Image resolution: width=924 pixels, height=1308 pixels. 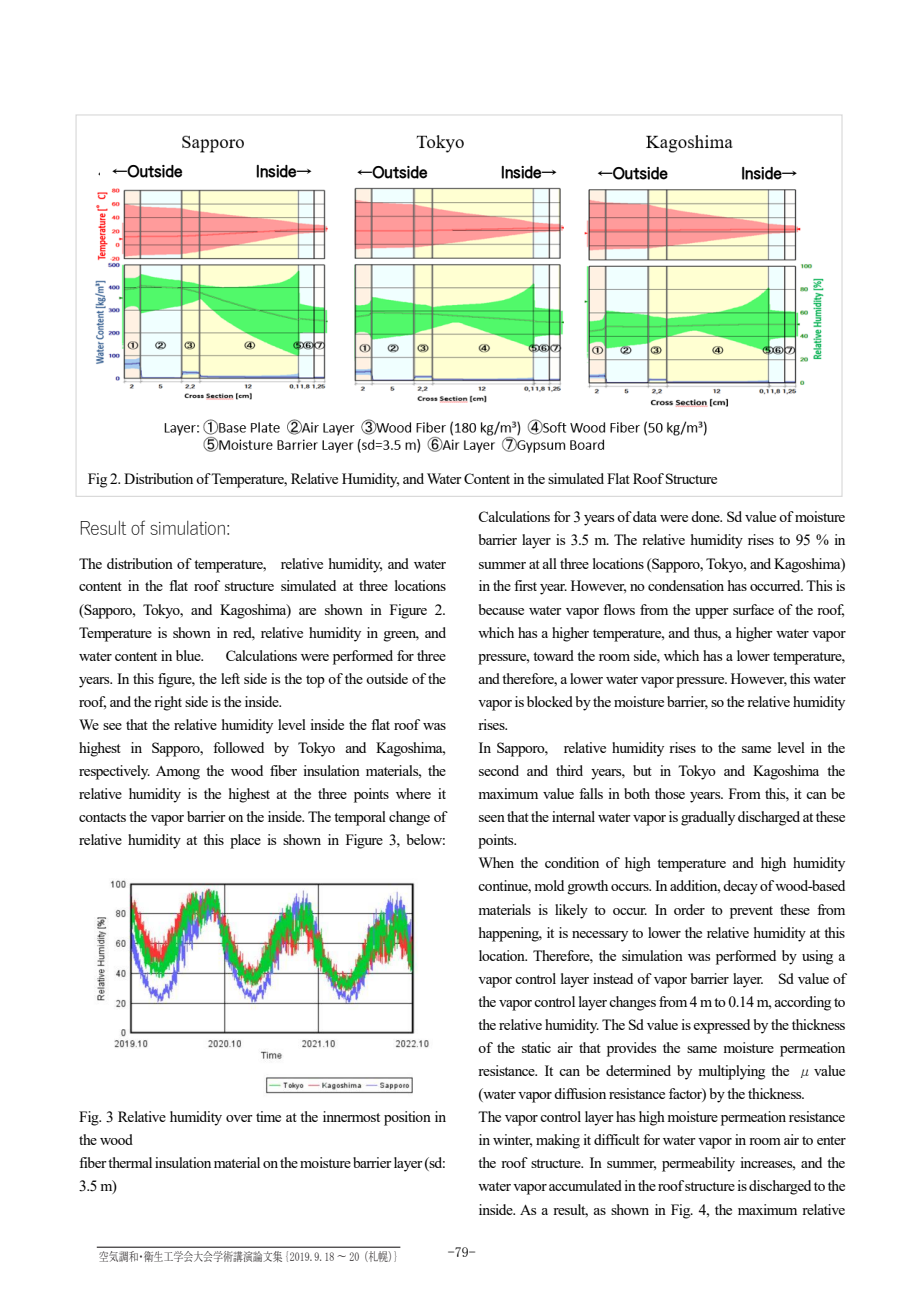 What do you see at coordinates (706, 516) in the screenshot?
I see `done` at bounding box center [706, 516].
